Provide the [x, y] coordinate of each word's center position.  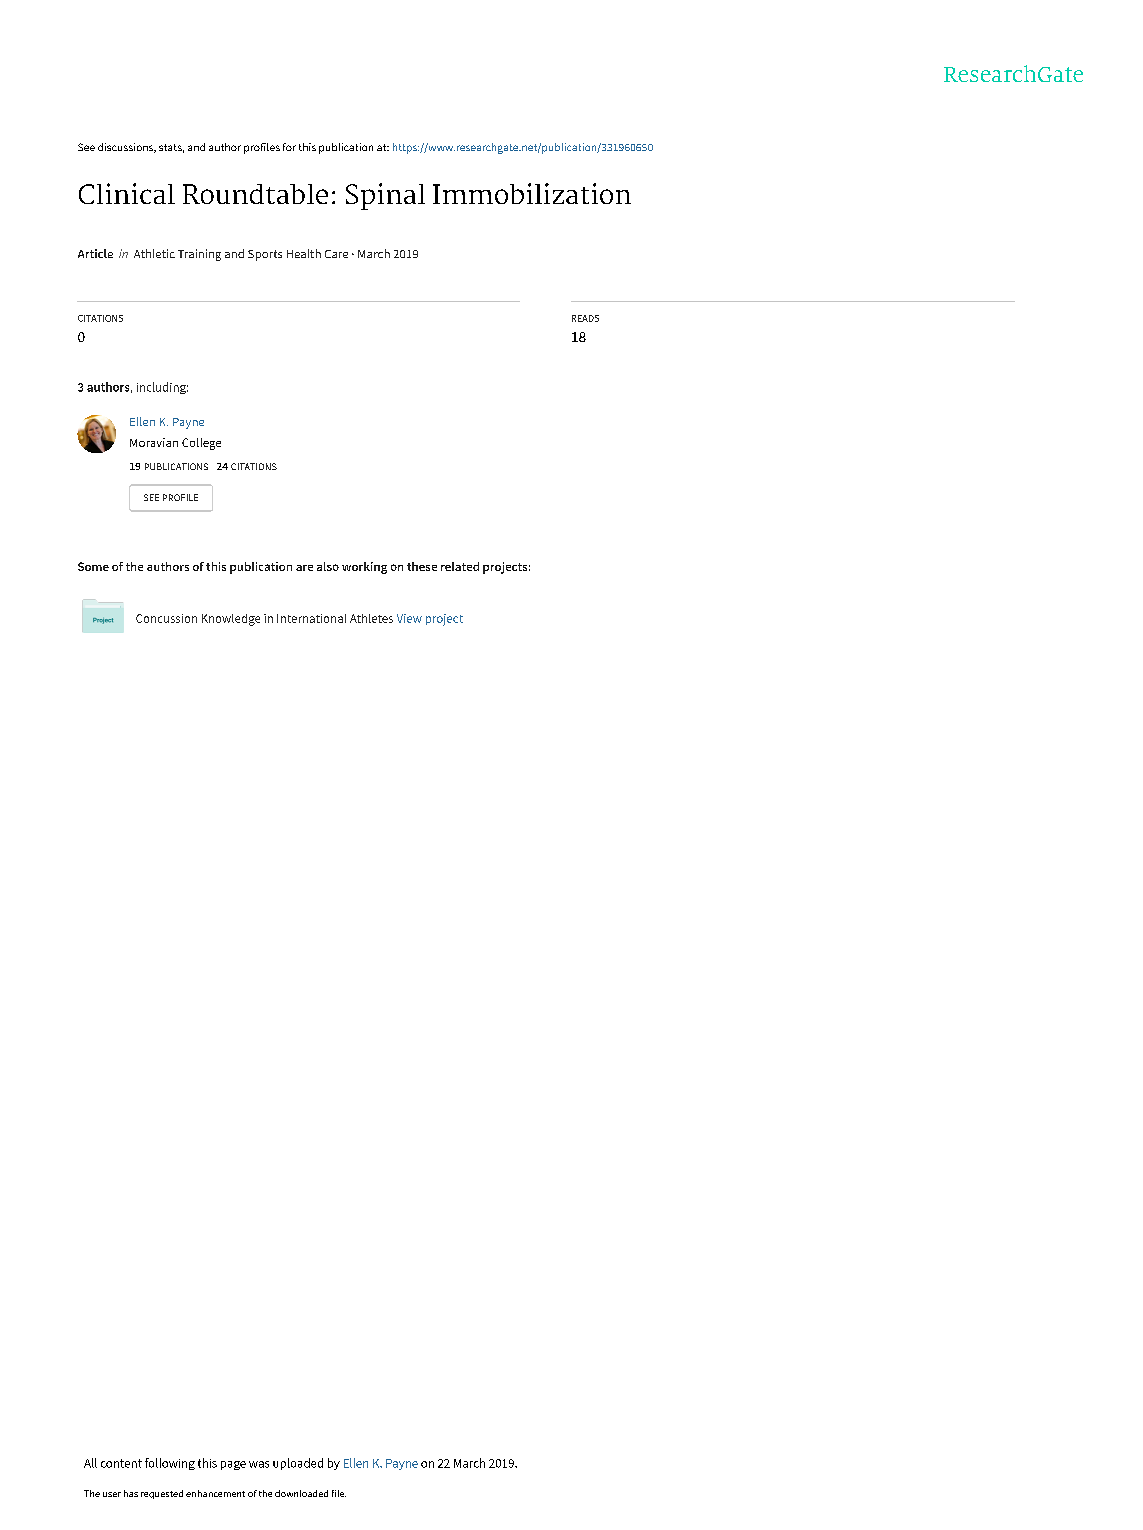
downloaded [301, 1493]
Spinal [385, 196]
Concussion [166, 618]
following [170, 1464]
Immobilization [532, 193]
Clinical [127, 193]
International [311, 618]
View [409, 618]
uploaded [298, 1464]
